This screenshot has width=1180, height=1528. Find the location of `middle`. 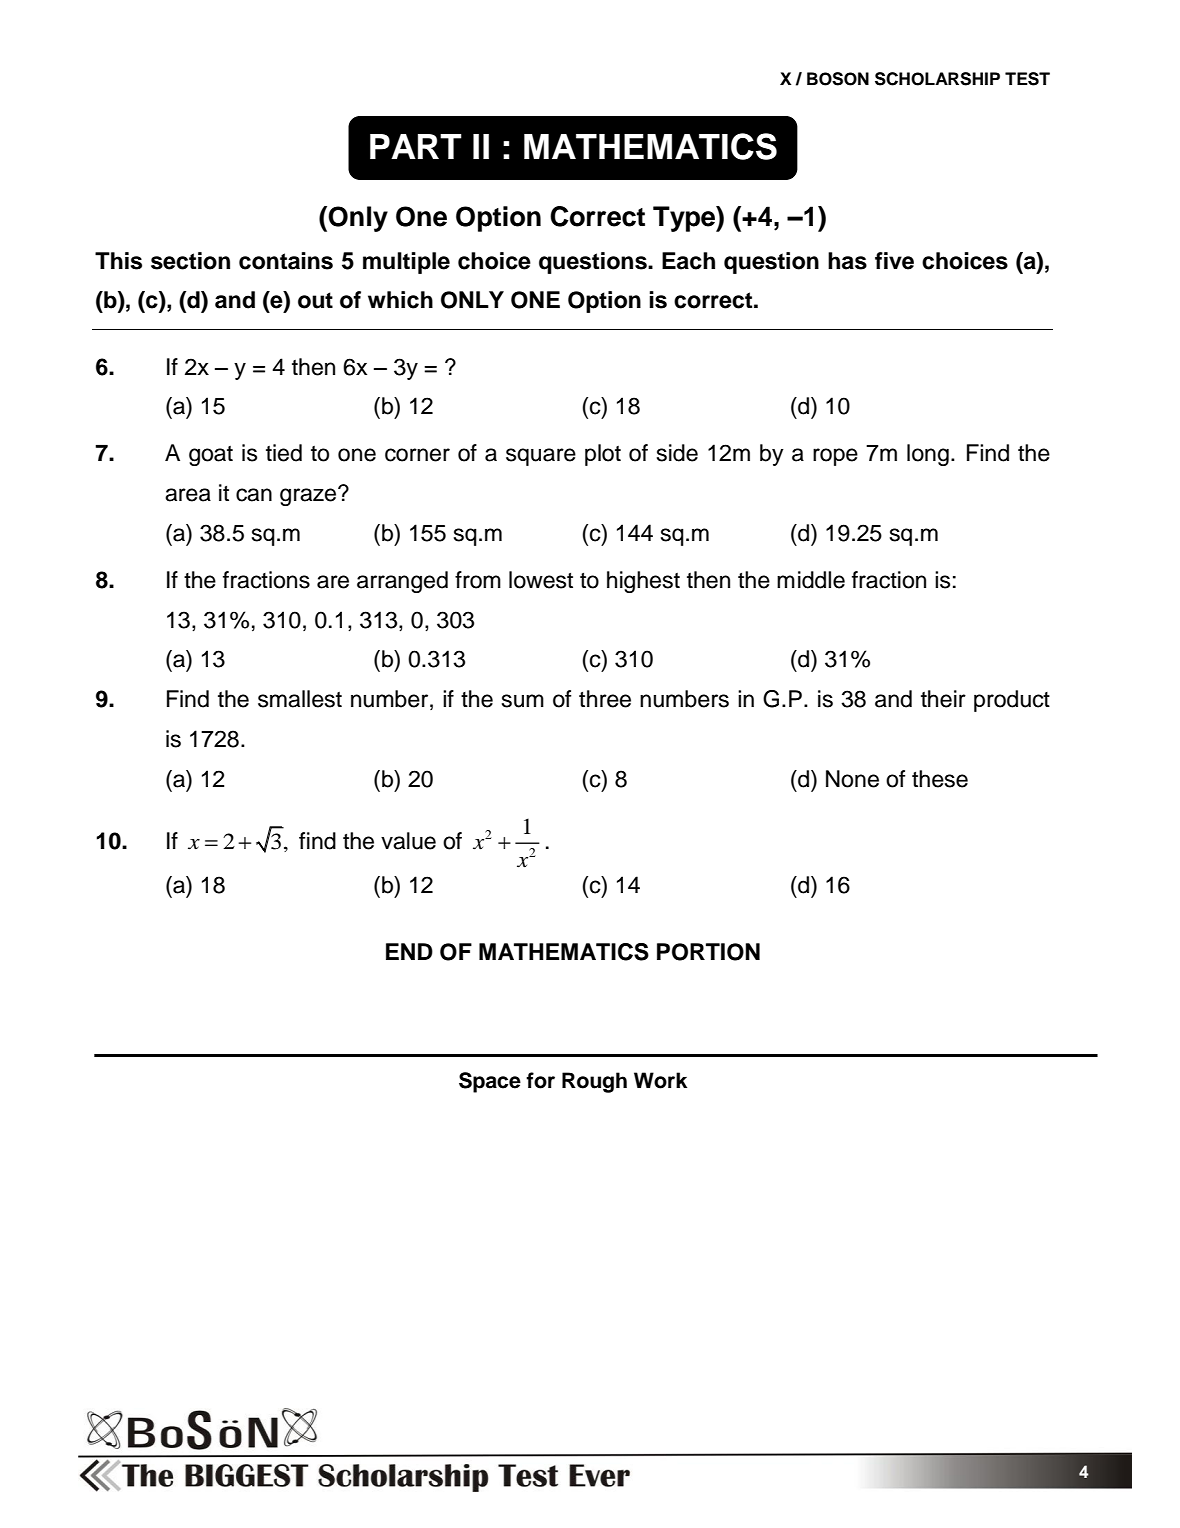

middle is located at coordinates (811, 580).
